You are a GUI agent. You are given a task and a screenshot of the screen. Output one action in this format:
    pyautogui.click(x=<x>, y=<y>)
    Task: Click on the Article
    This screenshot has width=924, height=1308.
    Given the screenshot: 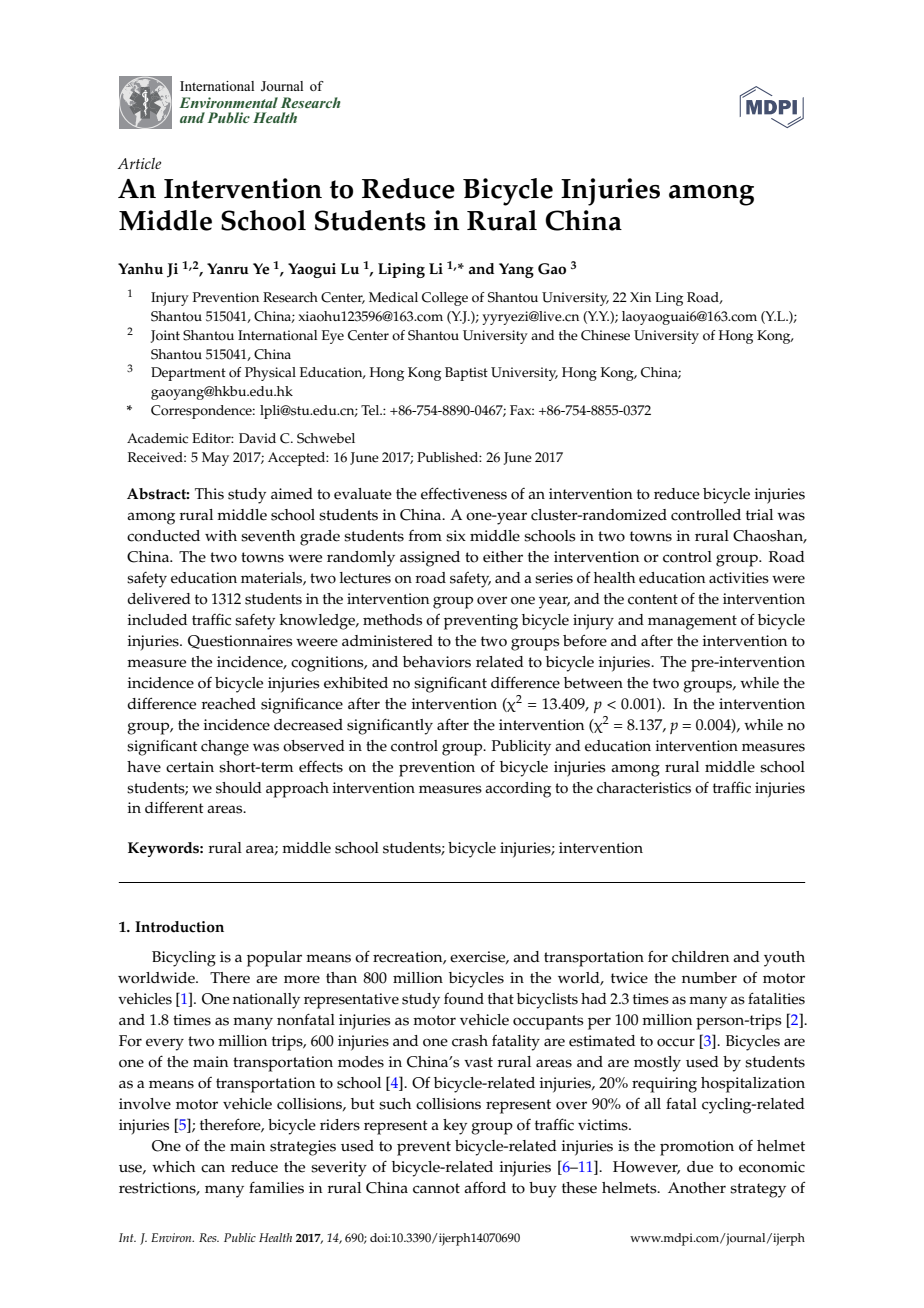 What is the action you would take?
    pyautogui.click(x=139, y=163)
